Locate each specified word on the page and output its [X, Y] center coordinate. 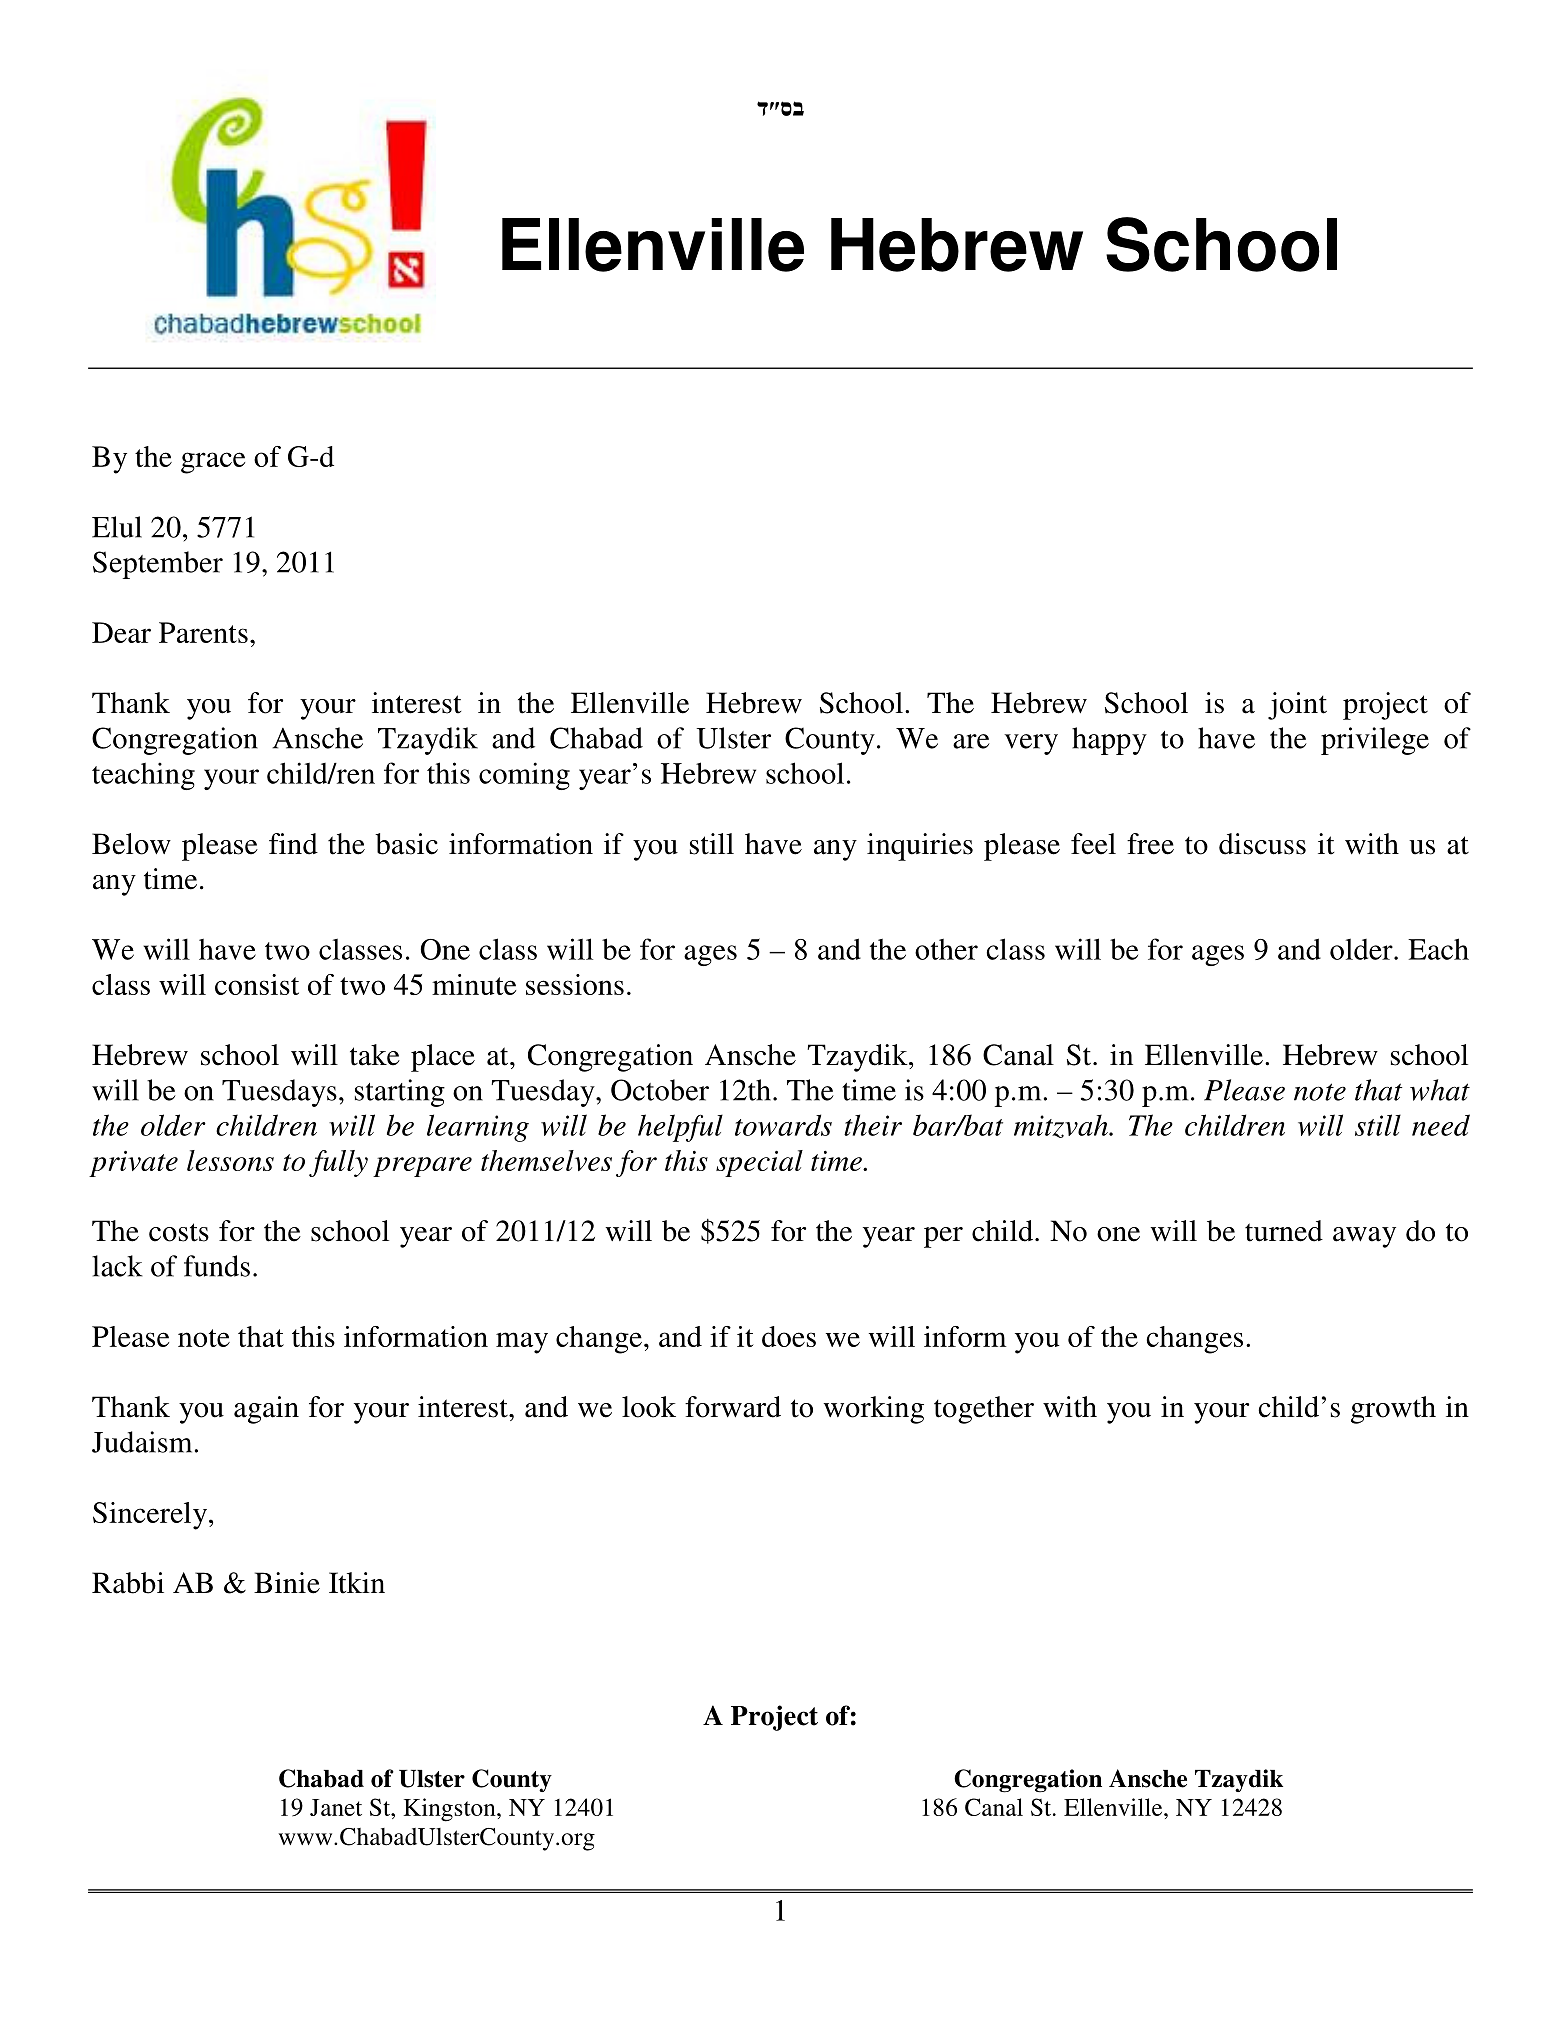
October [660, 1090]
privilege [1375, 741]
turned [1284, 1231]
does [789, 1336]
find [293, 844]
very [1031, 744]
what [1440, 1090]
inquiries [920, 847]
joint [1297, 706]
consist [257, 984]
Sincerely [151, 1516]
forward [733, 1407]
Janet [336, 1807]
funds [217, 1266]
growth [1393, 1410]
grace [213, 463]
